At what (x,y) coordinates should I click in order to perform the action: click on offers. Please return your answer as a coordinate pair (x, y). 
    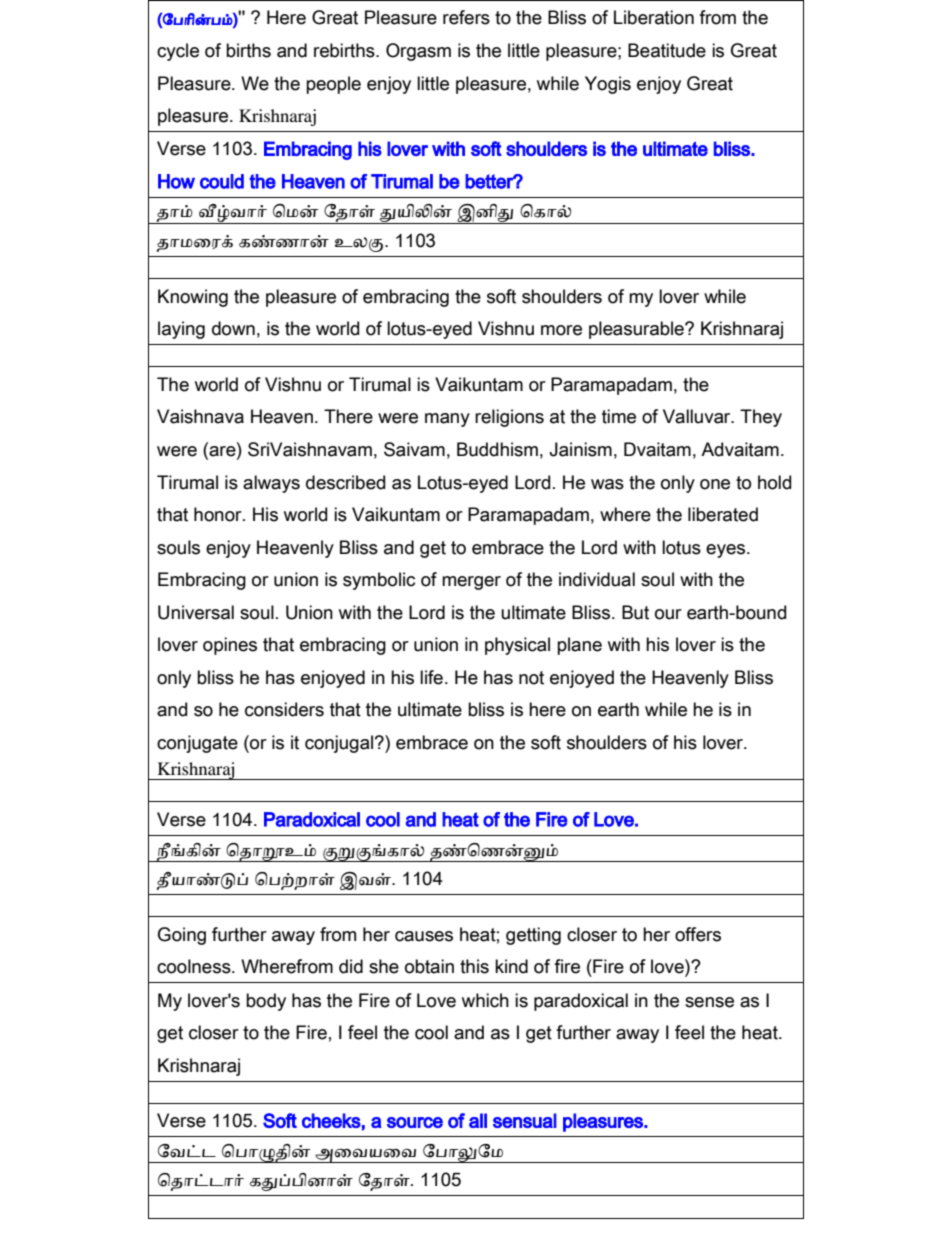
    Looking at the image, I should click on (698, 934).
